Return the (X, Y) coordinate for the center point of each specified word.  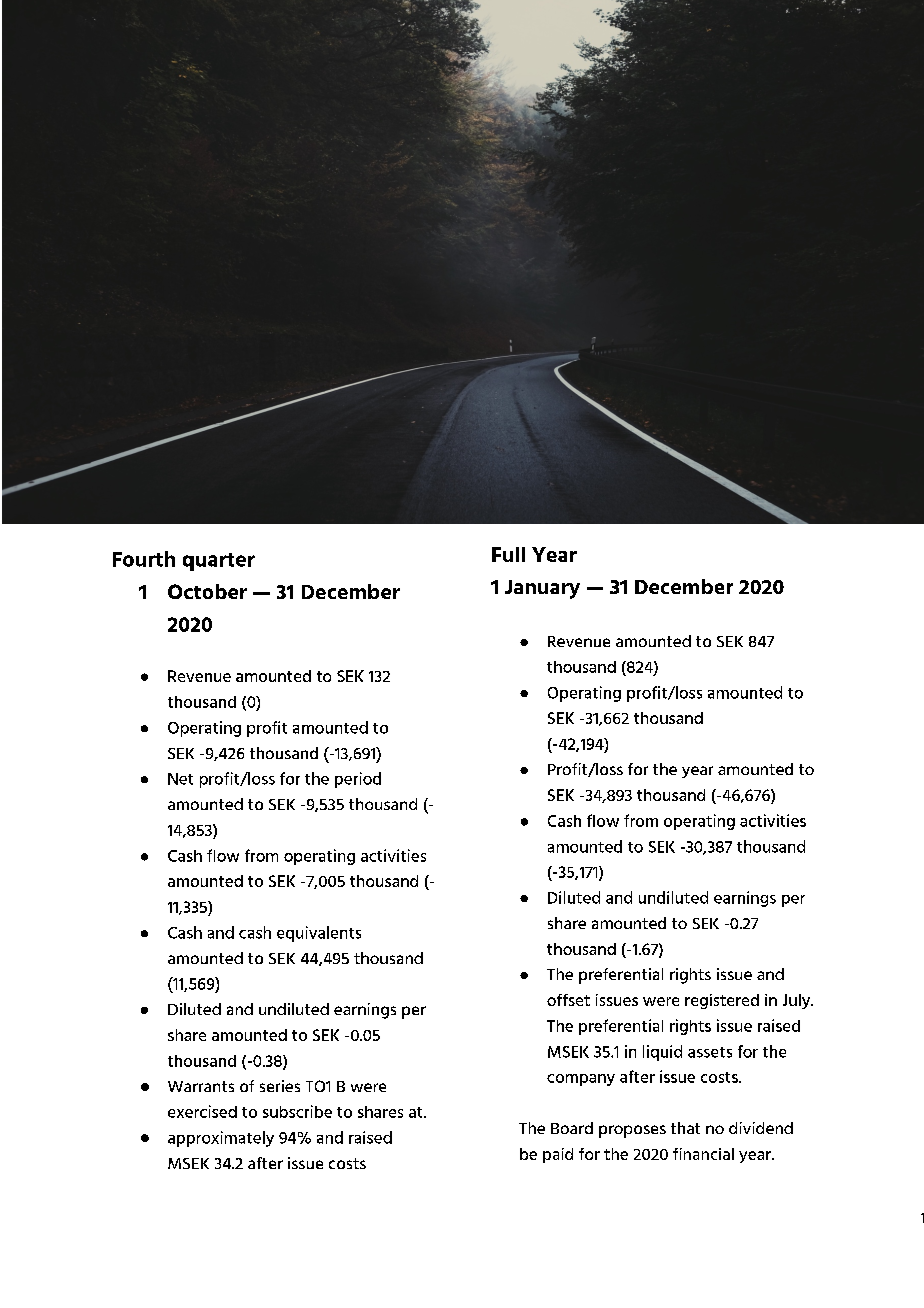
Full (508, 554)
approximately (221, 1139)
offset (568, 1000)
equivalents (319, 934)
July (798, 1001)
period (358, 780)
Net (180, 779)
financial (703, 1154)
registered (722, 1001)
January (542, 589)
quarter (219, 562)
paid (558, 1155)
